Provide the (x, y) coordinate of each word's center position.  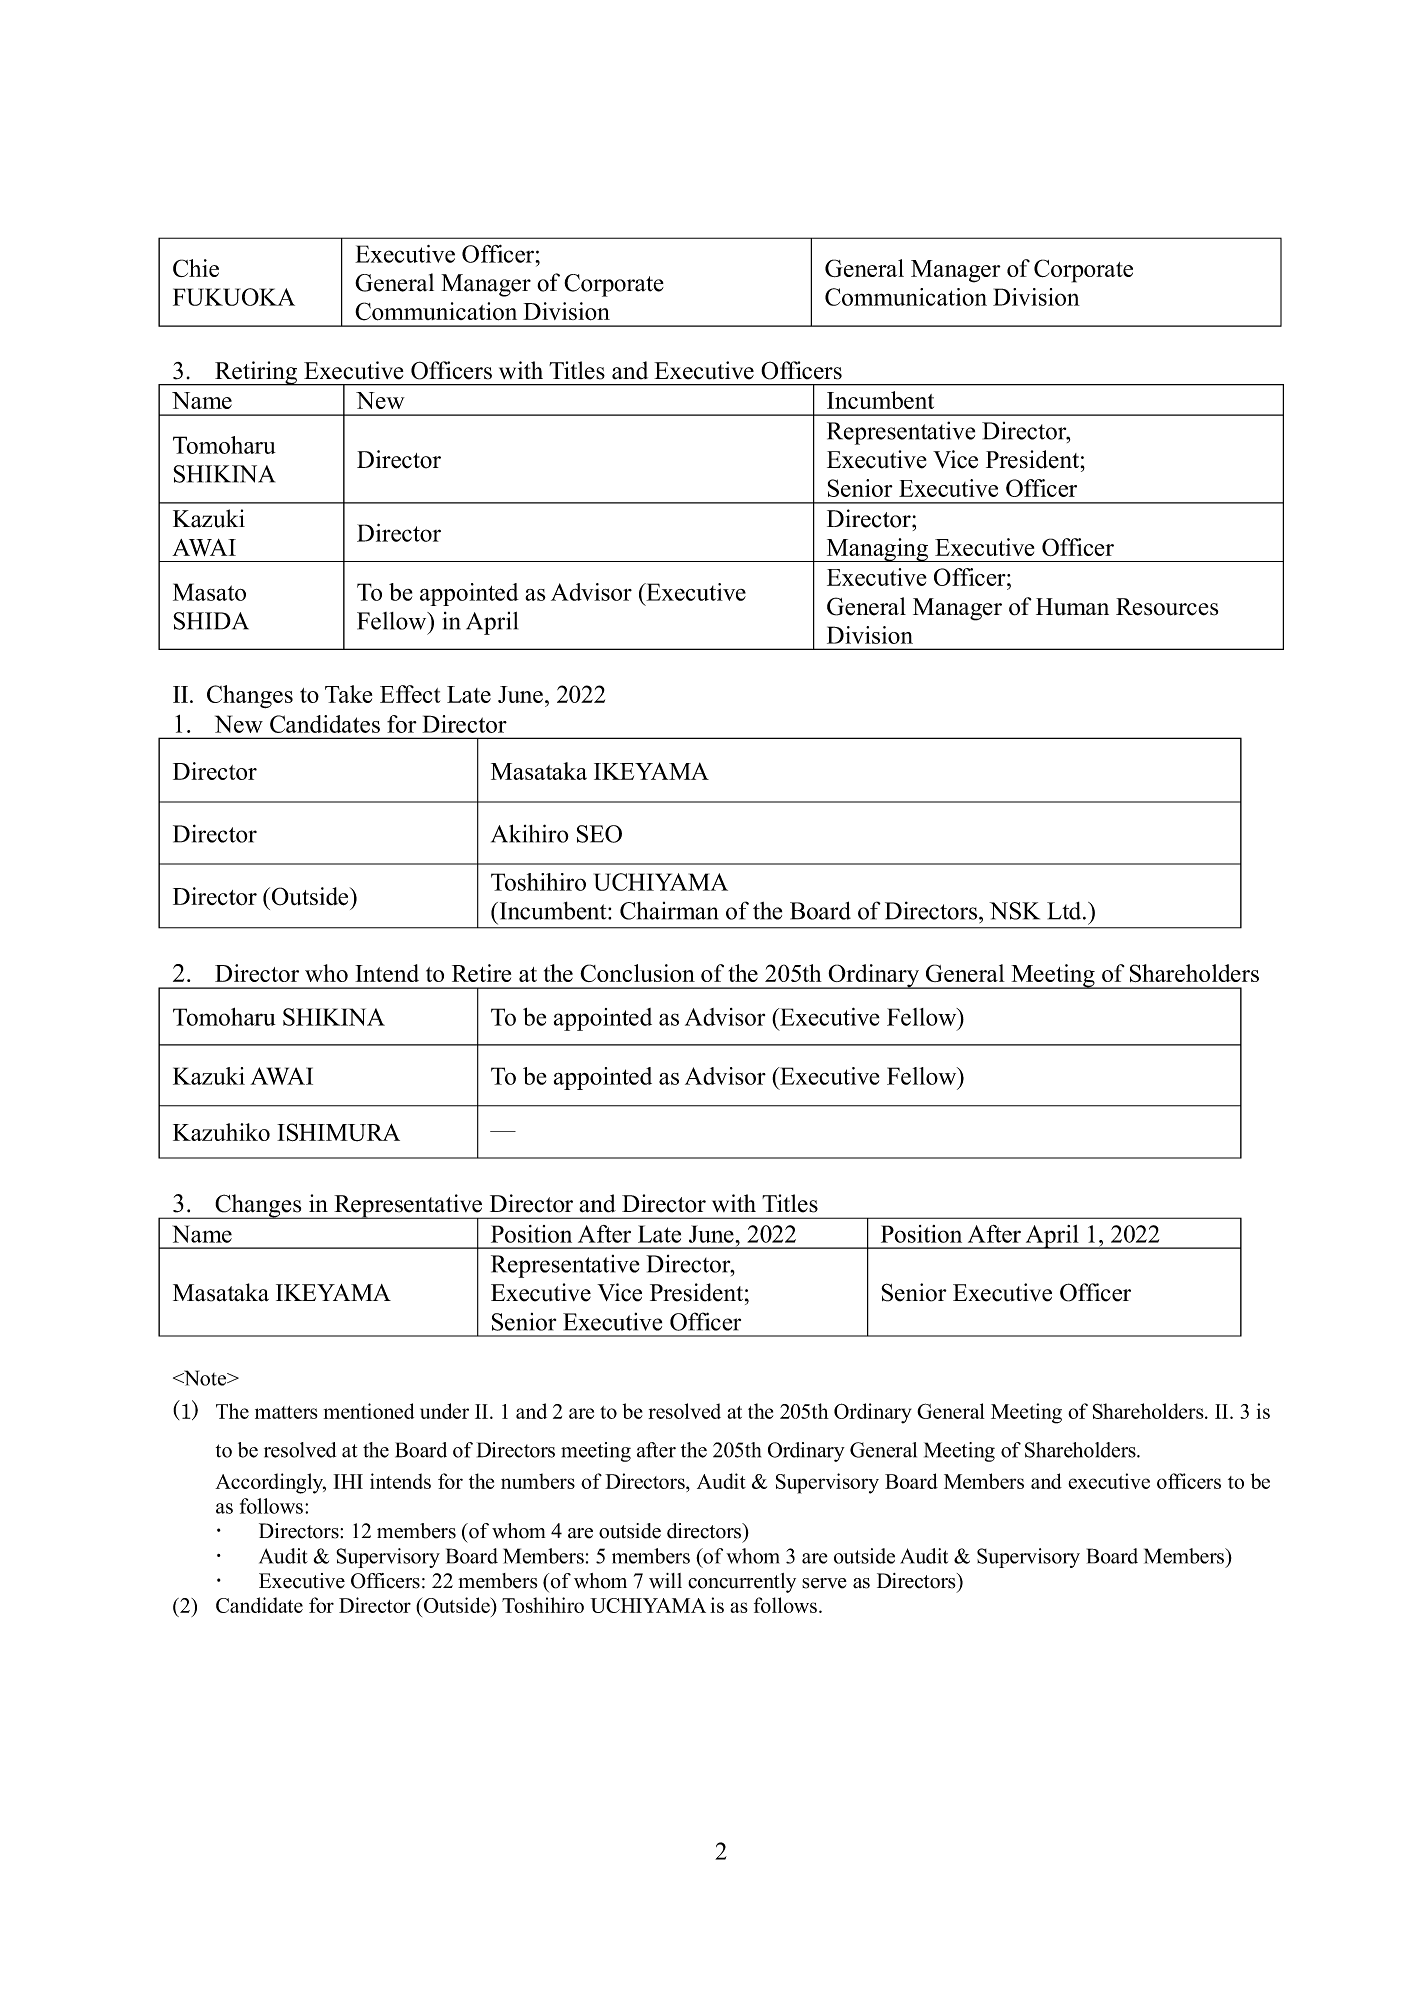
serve (824, 1583)
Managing (877, 550)
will (665, 1580)
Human (1072, 607)
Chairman (669, 911)
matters (286, 1412)
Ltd (1065, 911)
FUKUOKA (234, 297)
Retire (481, 973)
